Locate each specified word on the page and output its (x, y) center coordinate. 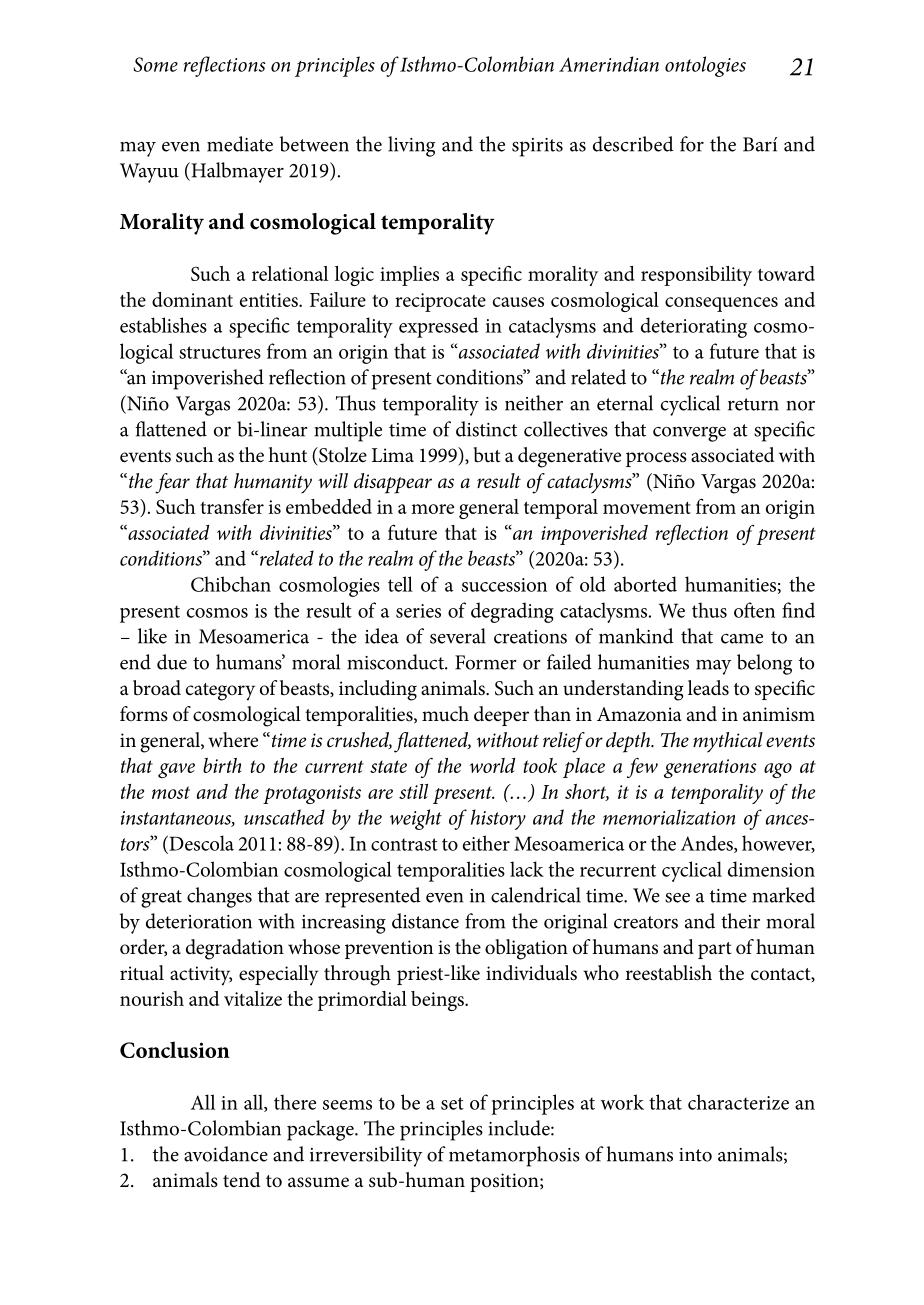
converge (689, 434)
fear (172, 483)
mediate (240, 144)
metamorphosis (514, 1156)
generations (710, 768)
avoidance (226, 1154)
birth (222, 765)
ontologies (705, 66)
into (695, 1155)
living (411, 146)
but (486, 455)
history (498, 819)
